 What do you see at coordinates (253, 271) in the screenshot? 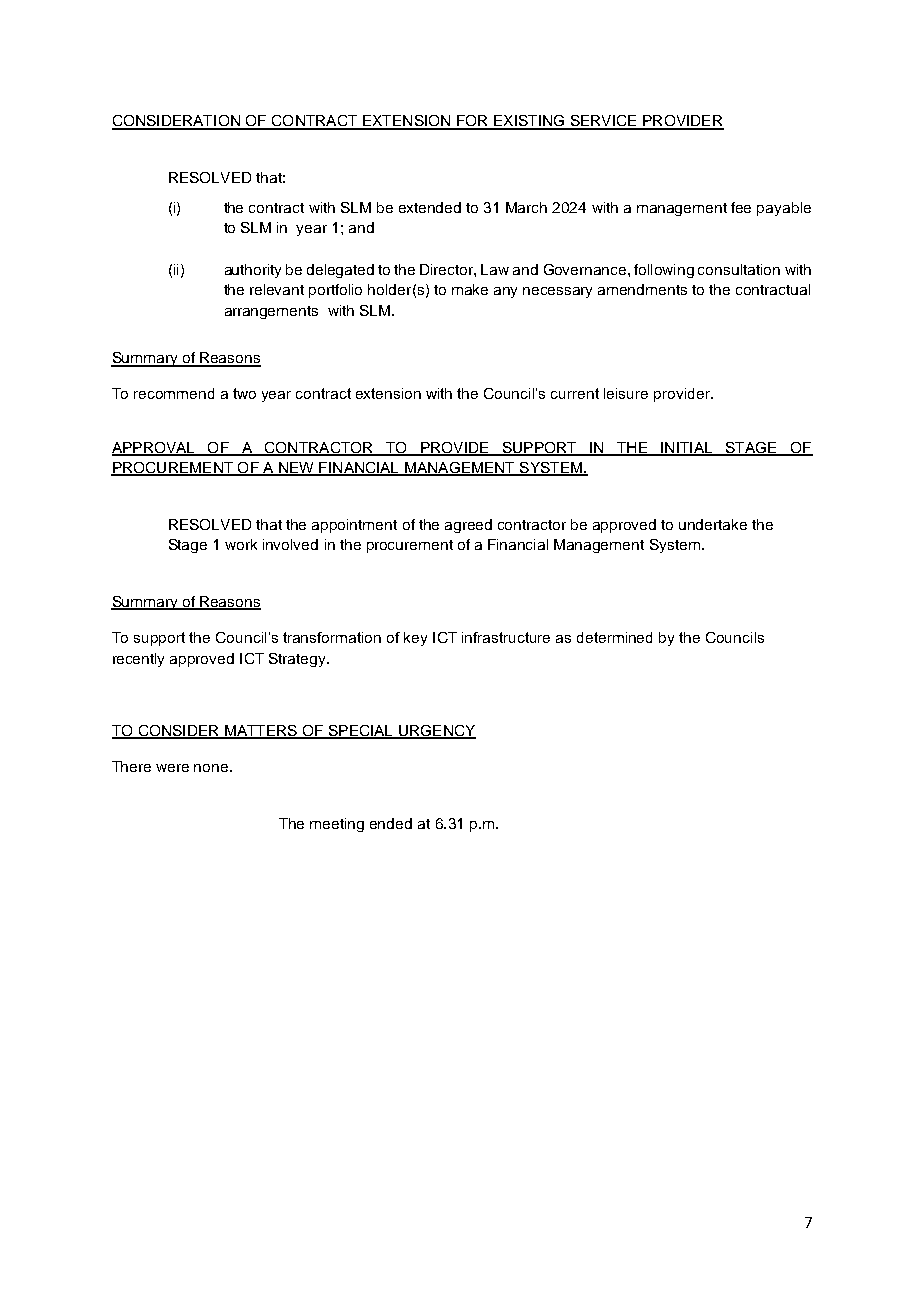
I see `authority` at bounding box center [253, 271].
